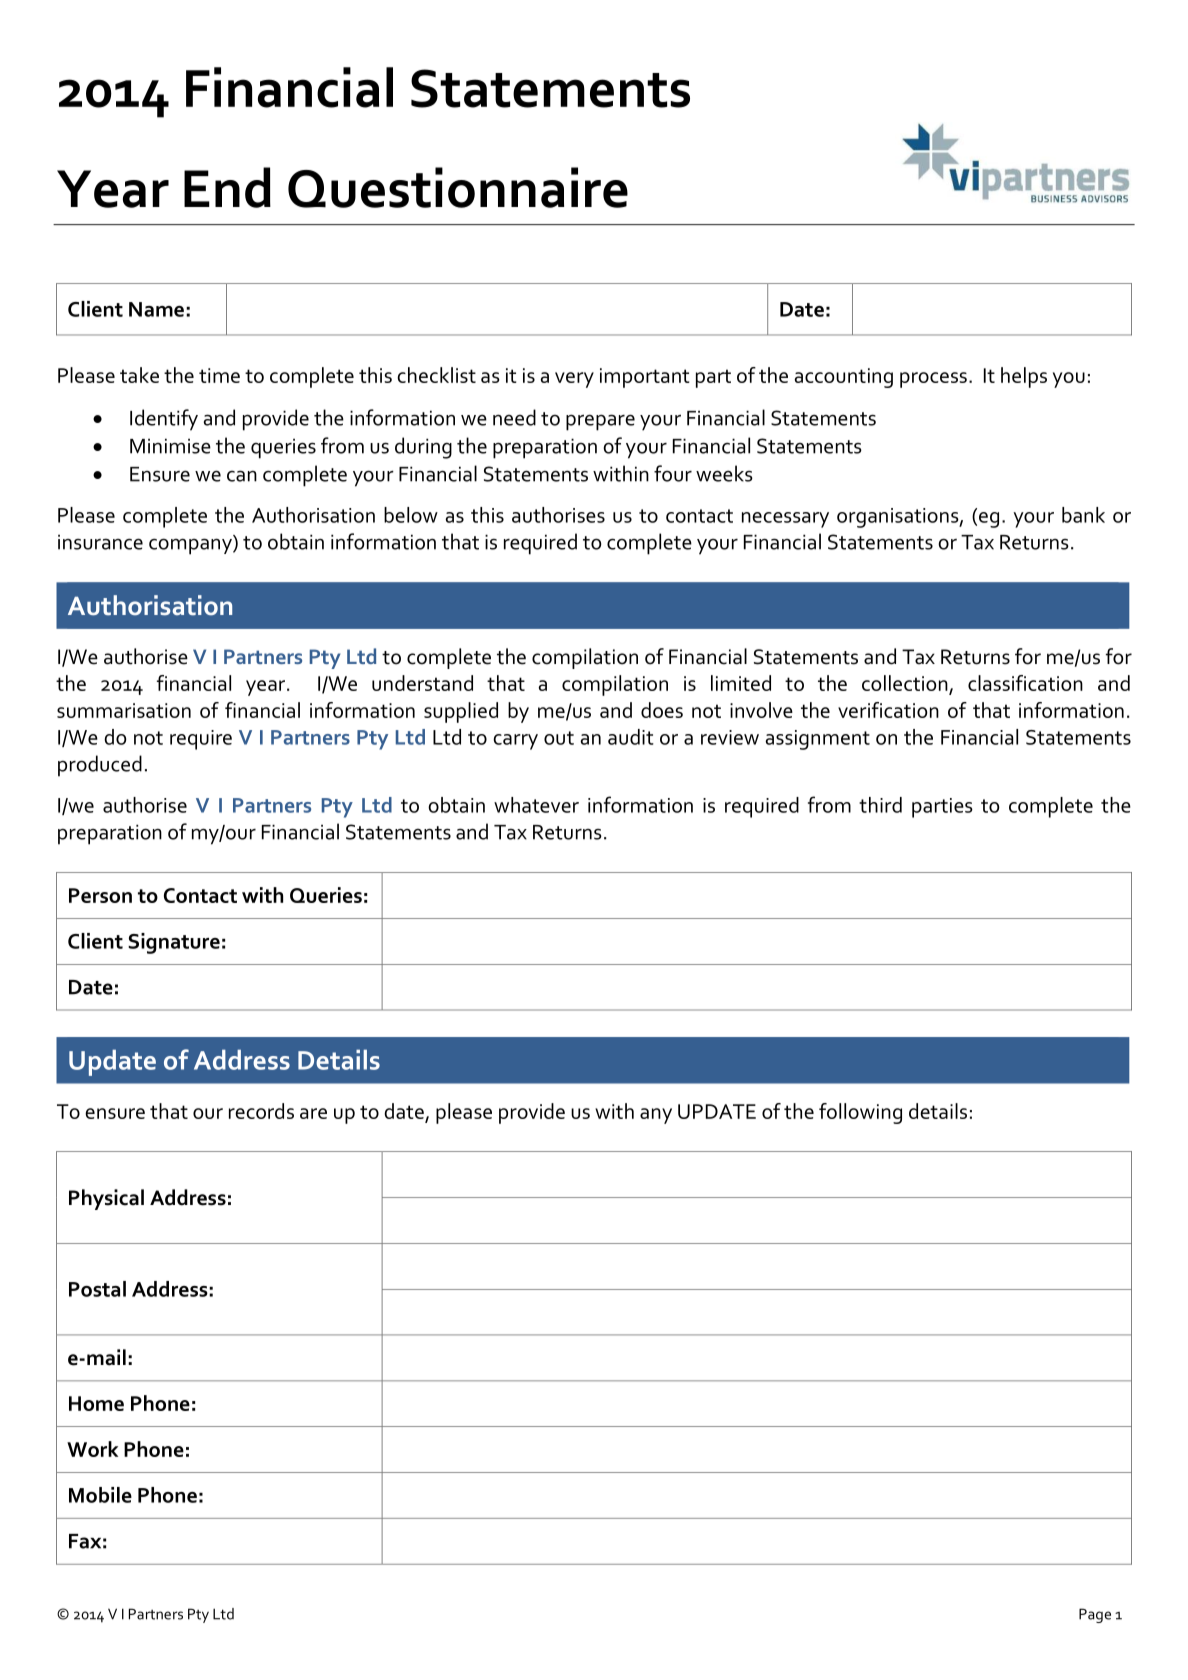 The image size is (1188, 1680). Describe the element at coordinates (673, 473) in the screenshot. I see `four` at that location.
